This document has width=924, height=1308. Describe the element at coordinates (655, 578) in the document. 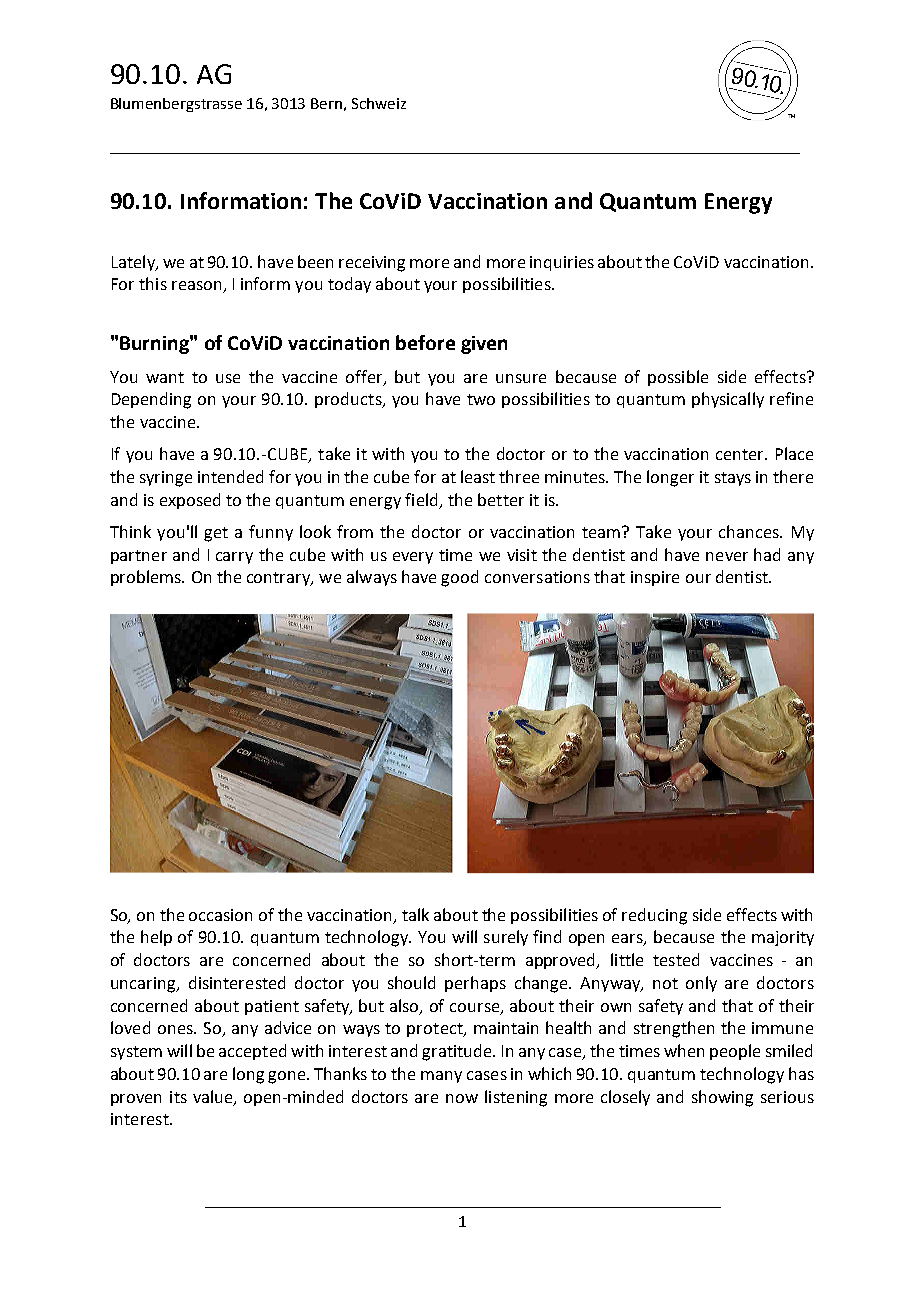

I see `inspire` at that location.
